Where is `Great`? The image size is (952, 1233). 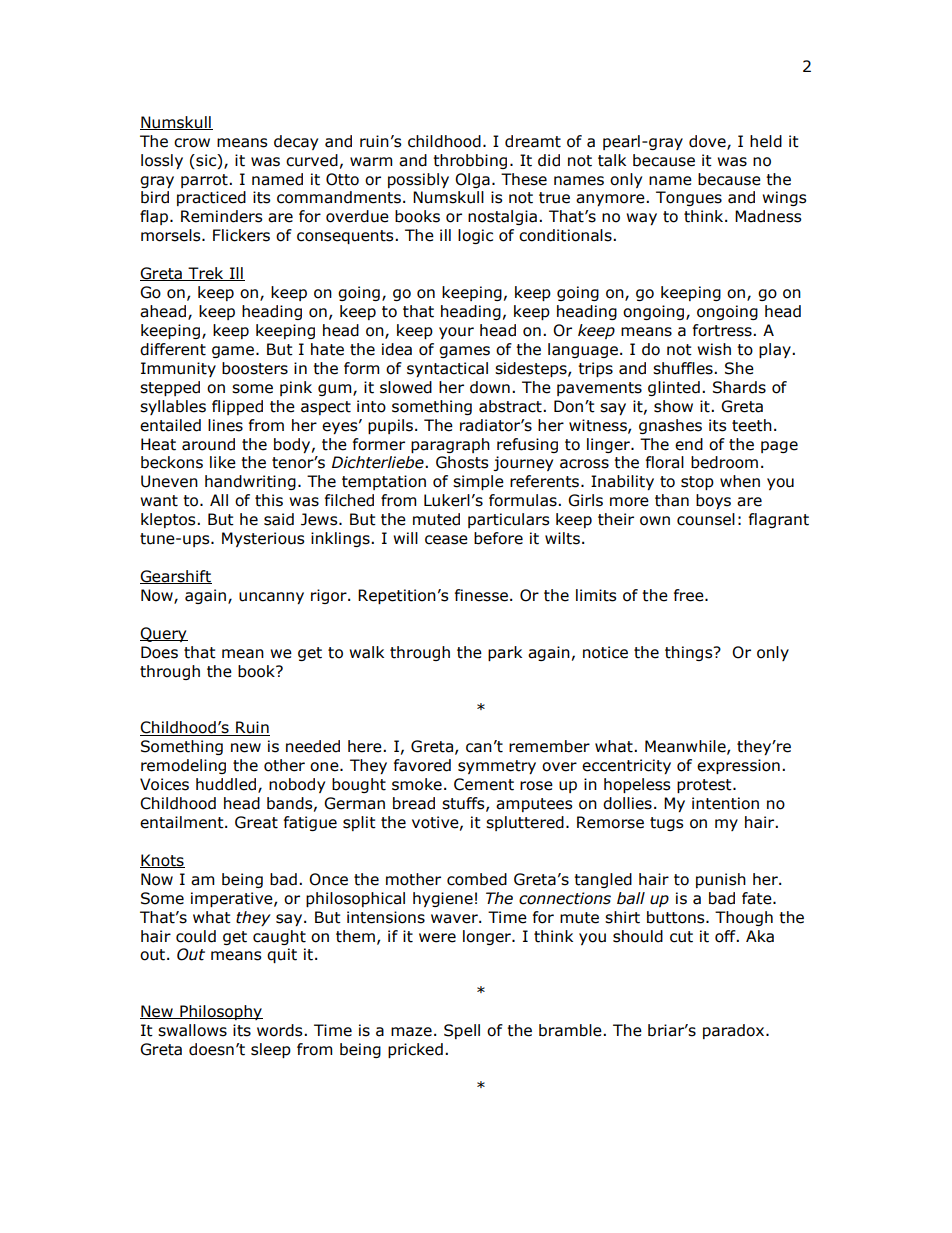
Great is located at coordinates (256, 822).
